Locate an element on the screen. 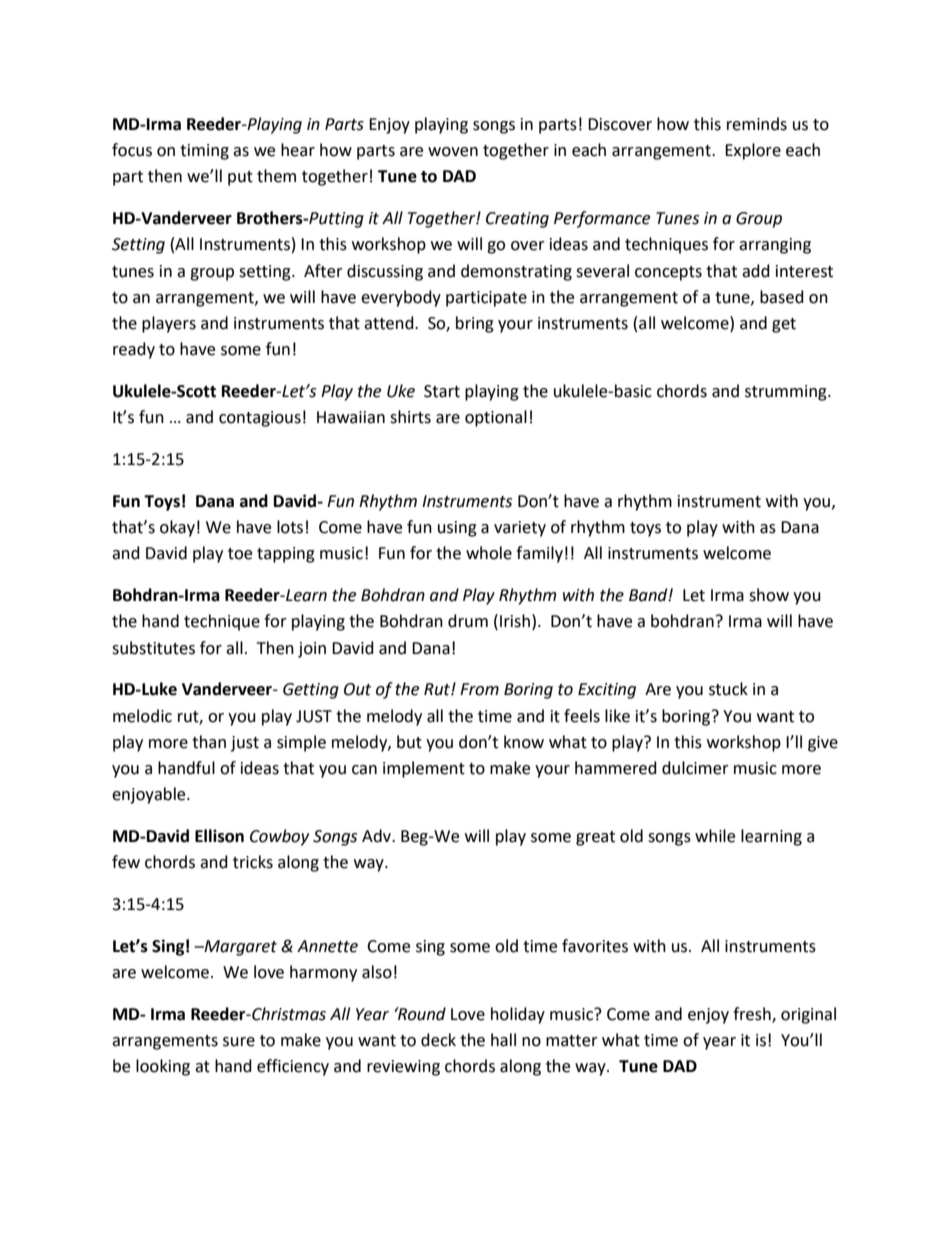 The height and width of the screenshot is (1233, 952). woven is located at coordinates (453, 152).
